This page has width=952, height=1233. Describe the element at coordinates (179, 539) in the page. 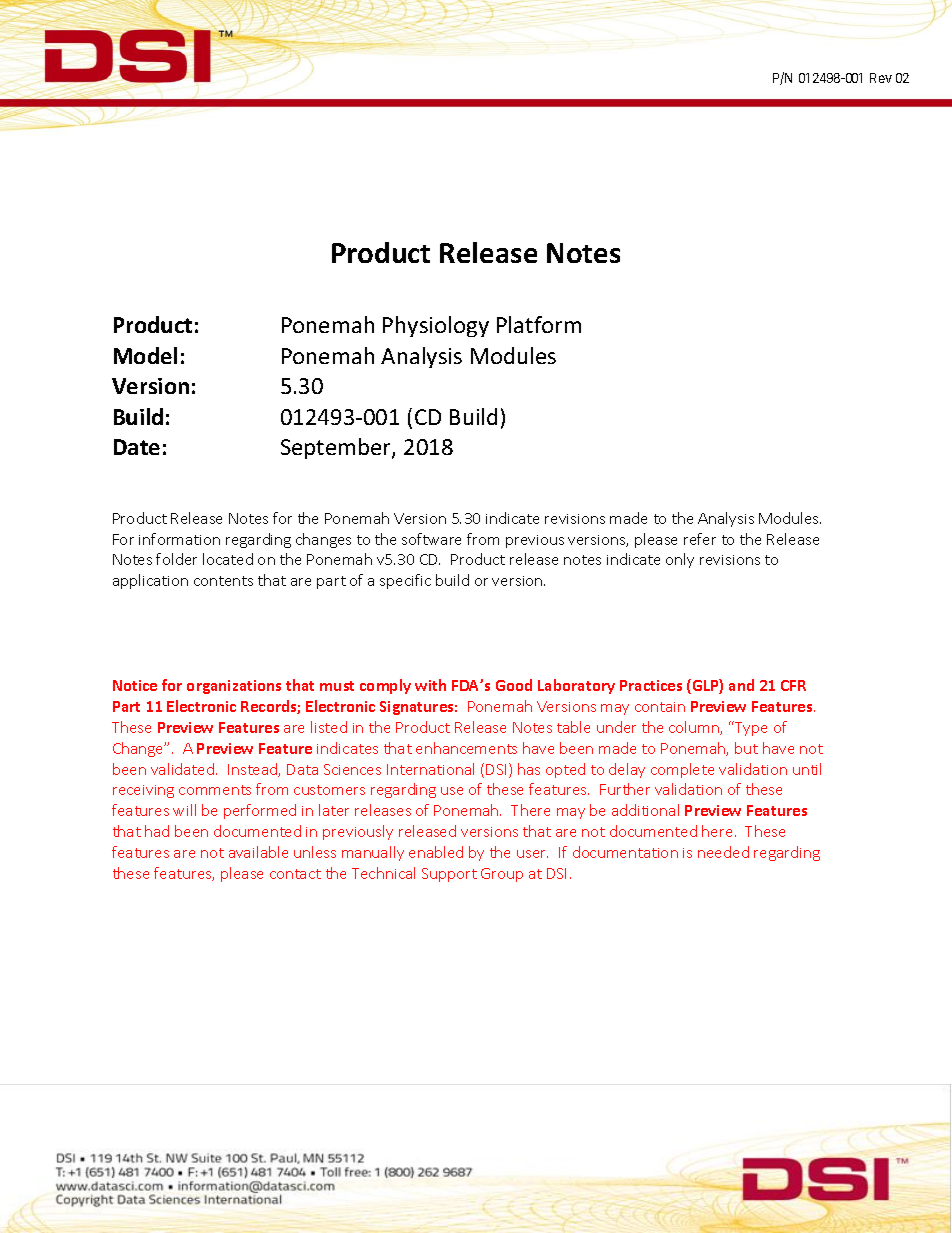

I see `information` at that location.
